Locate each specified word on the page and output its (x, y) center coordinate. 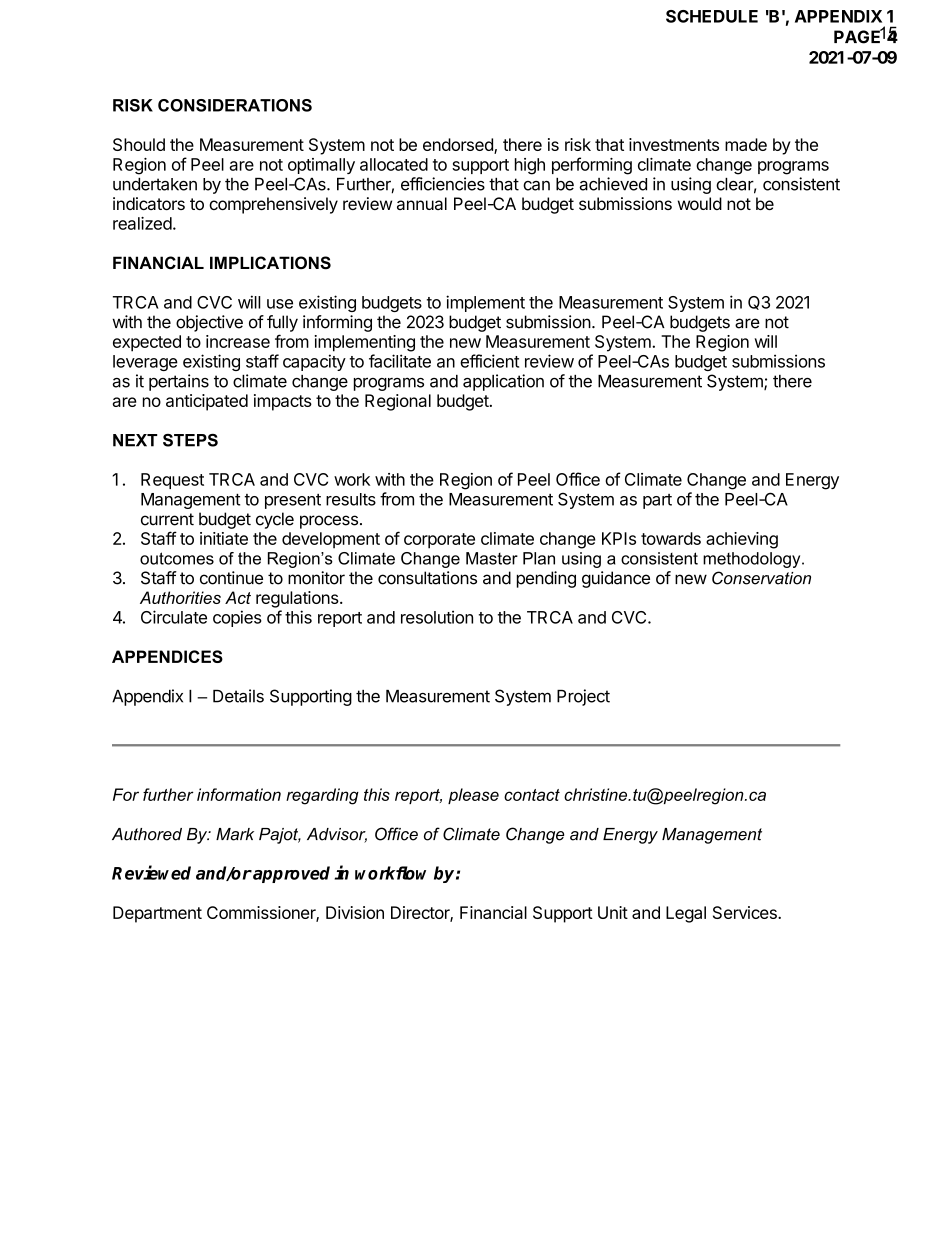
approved (290, 874)
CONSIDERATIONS (235, 105)
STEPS (190, 440)
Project (583, 697)
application (503, 382)
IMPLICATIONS (270, 263)
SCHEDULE (712, 16)
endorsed (459, 146)
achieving (742, 540)
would (700, 203)
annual (422, 203)
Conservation (761, 578)
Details (238, 696)
